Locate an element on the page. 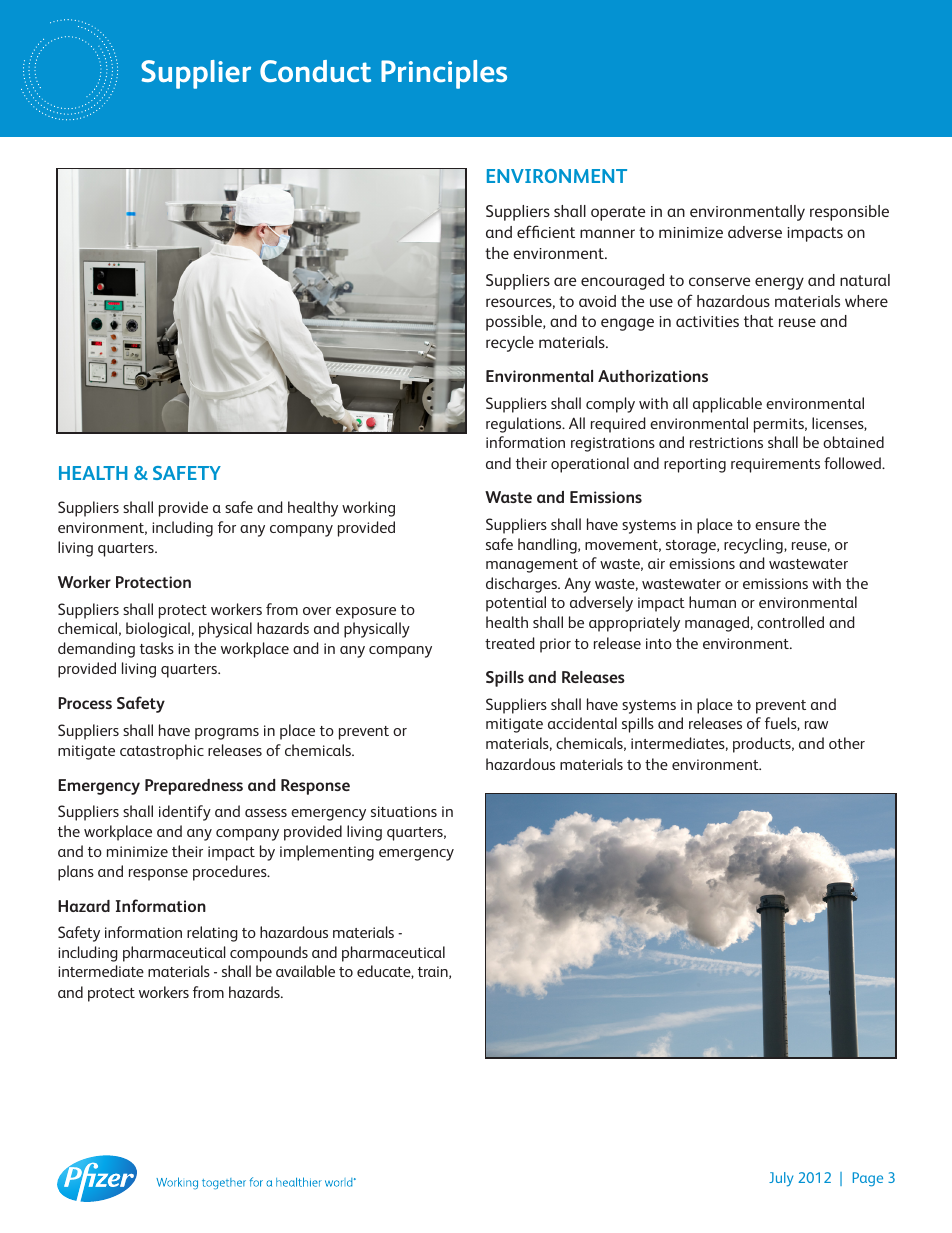 This image has width=952, height=1233. train is located at coordinates (434, 972).
